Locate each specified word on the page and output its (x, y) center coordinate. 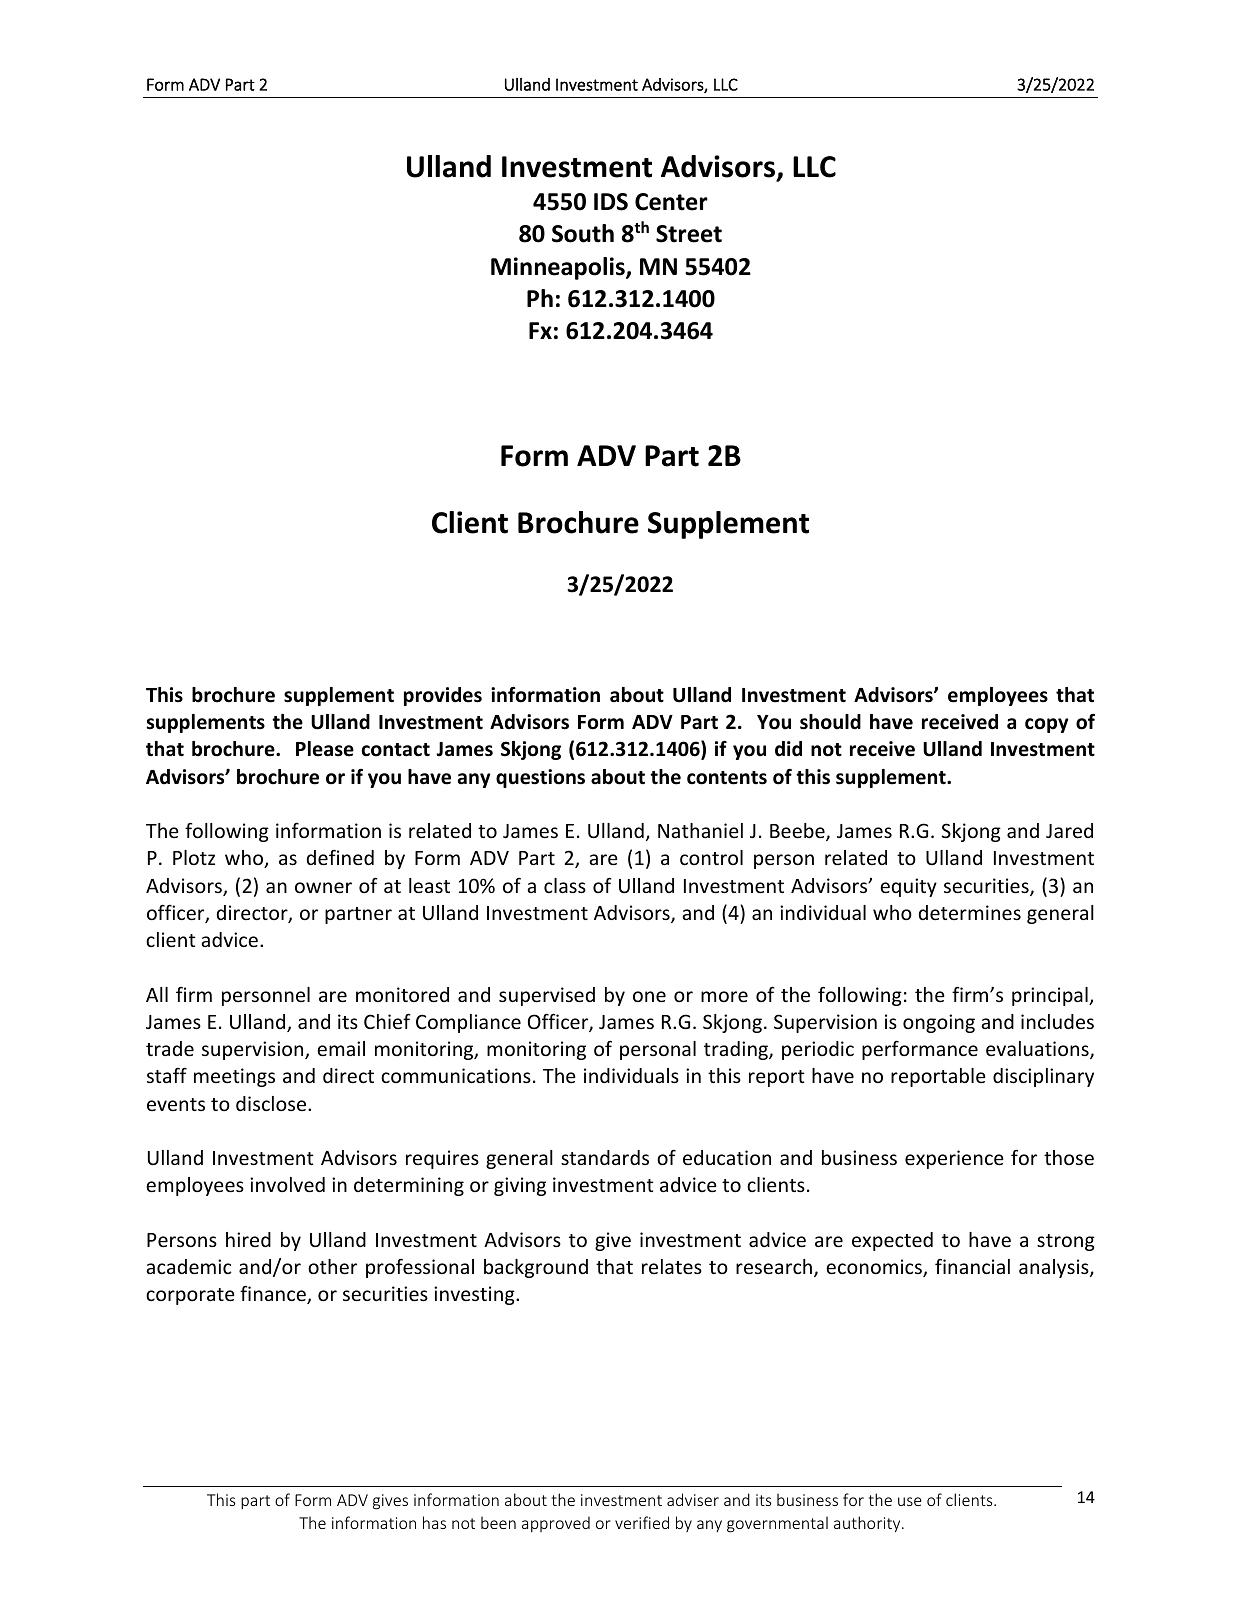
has (434, 1522)
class (565, 885)
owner (323, 887)
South (583, 233)
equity (908, 887)
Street (689, 234)
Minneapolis (559, 268)
